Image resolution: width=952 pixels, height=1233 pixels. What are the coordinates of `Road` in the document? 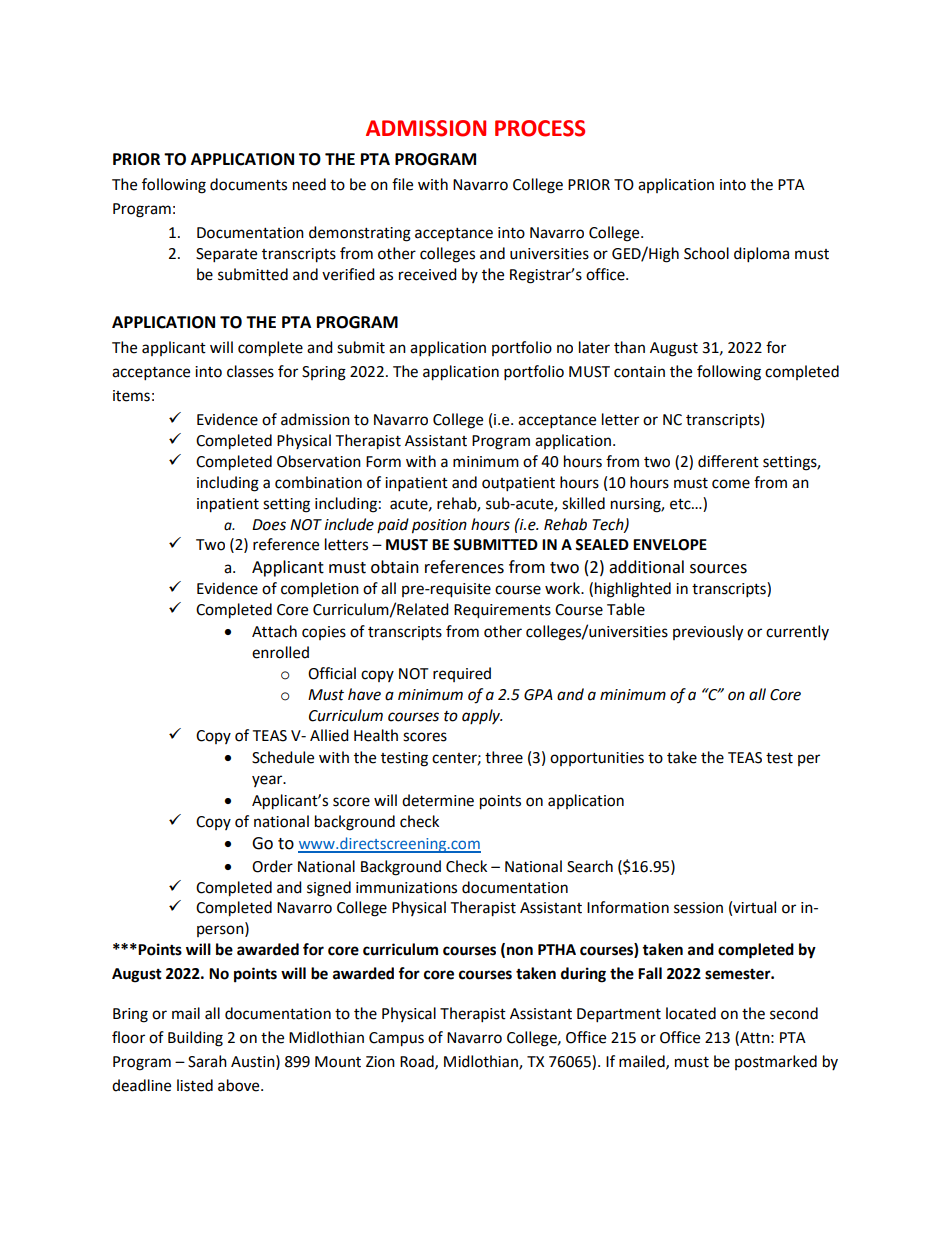 It's located at (418, 1062).
